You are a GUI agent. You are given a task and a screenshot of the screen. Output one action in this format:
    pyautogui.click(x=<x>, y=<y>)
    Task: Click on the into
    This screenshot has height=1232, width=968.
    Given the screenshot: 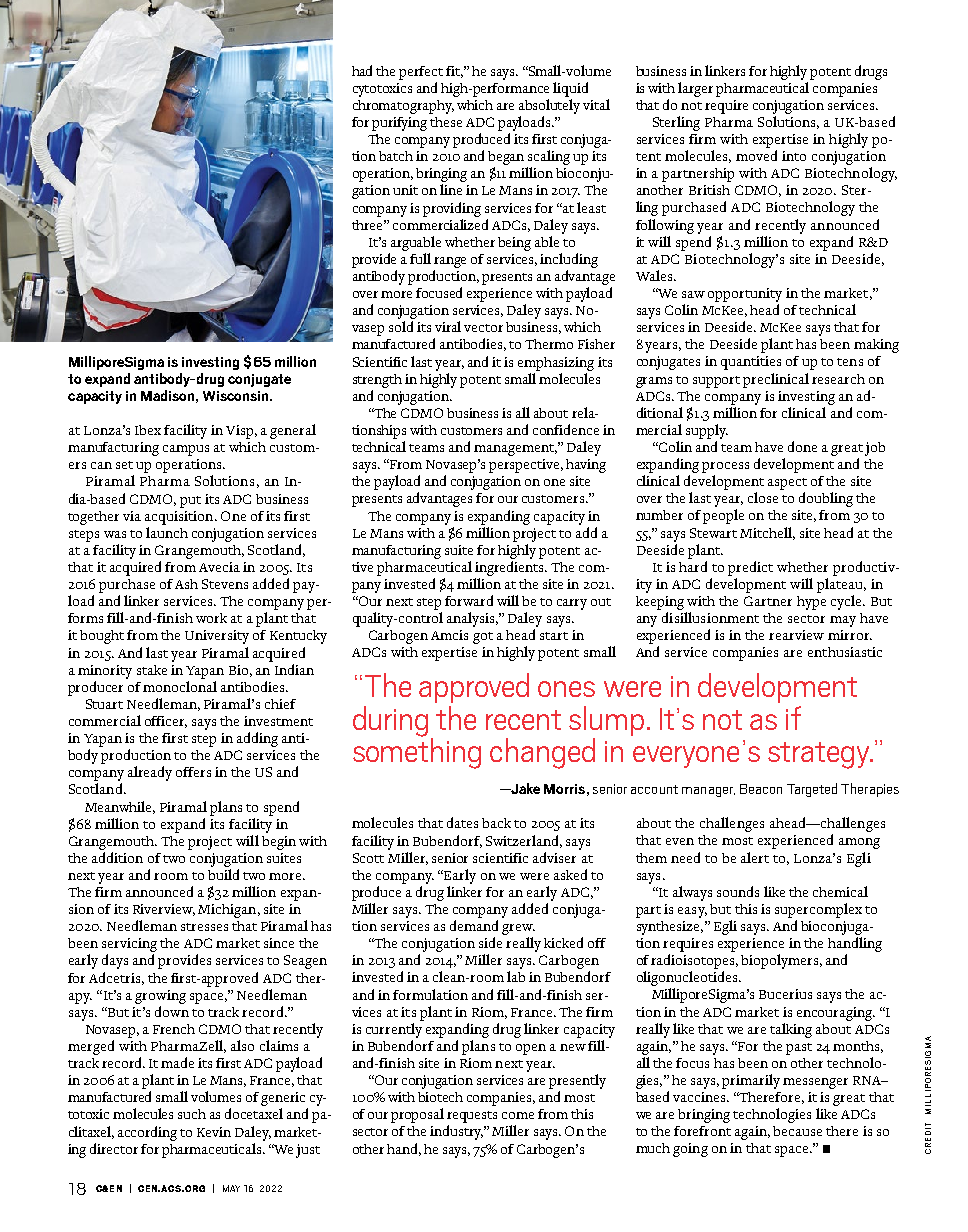 What is the action you would take?
    pyautogui.click(x=794, y=156)
